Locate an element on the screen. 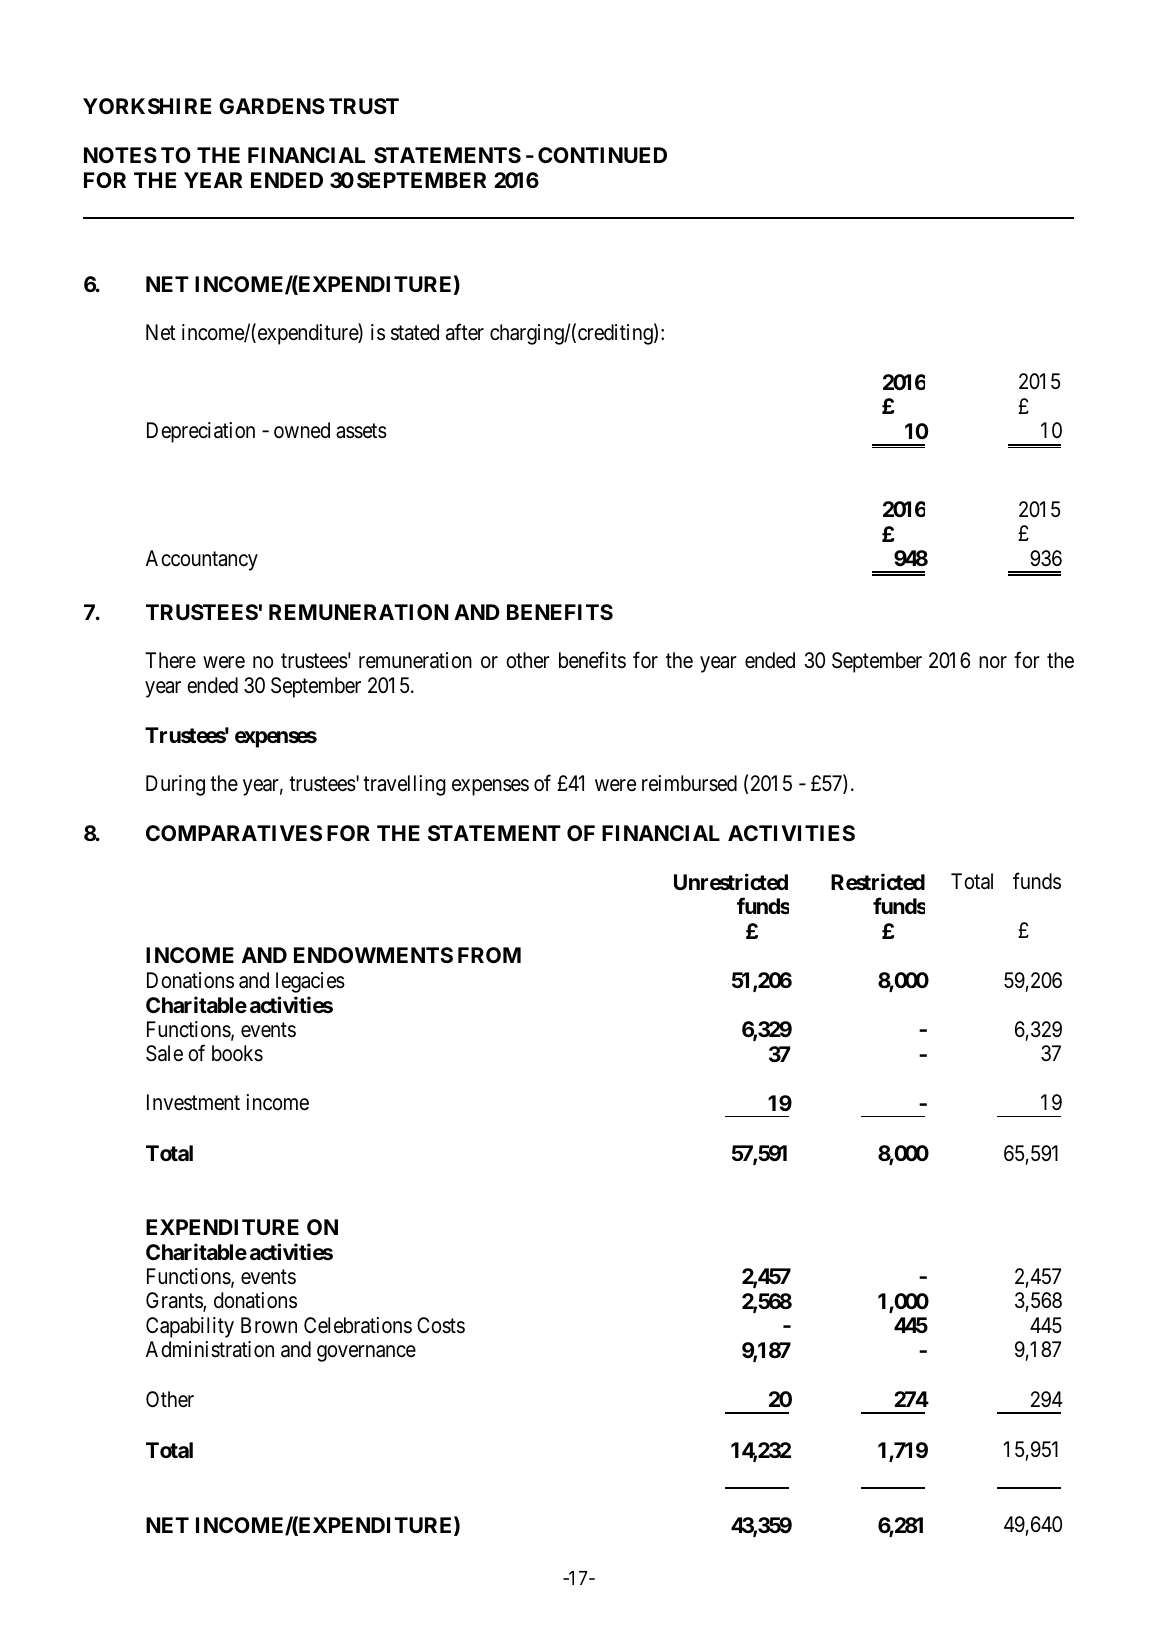 This screenshot has height=1634, width=1156. after is located at coordinates (465, 332).
